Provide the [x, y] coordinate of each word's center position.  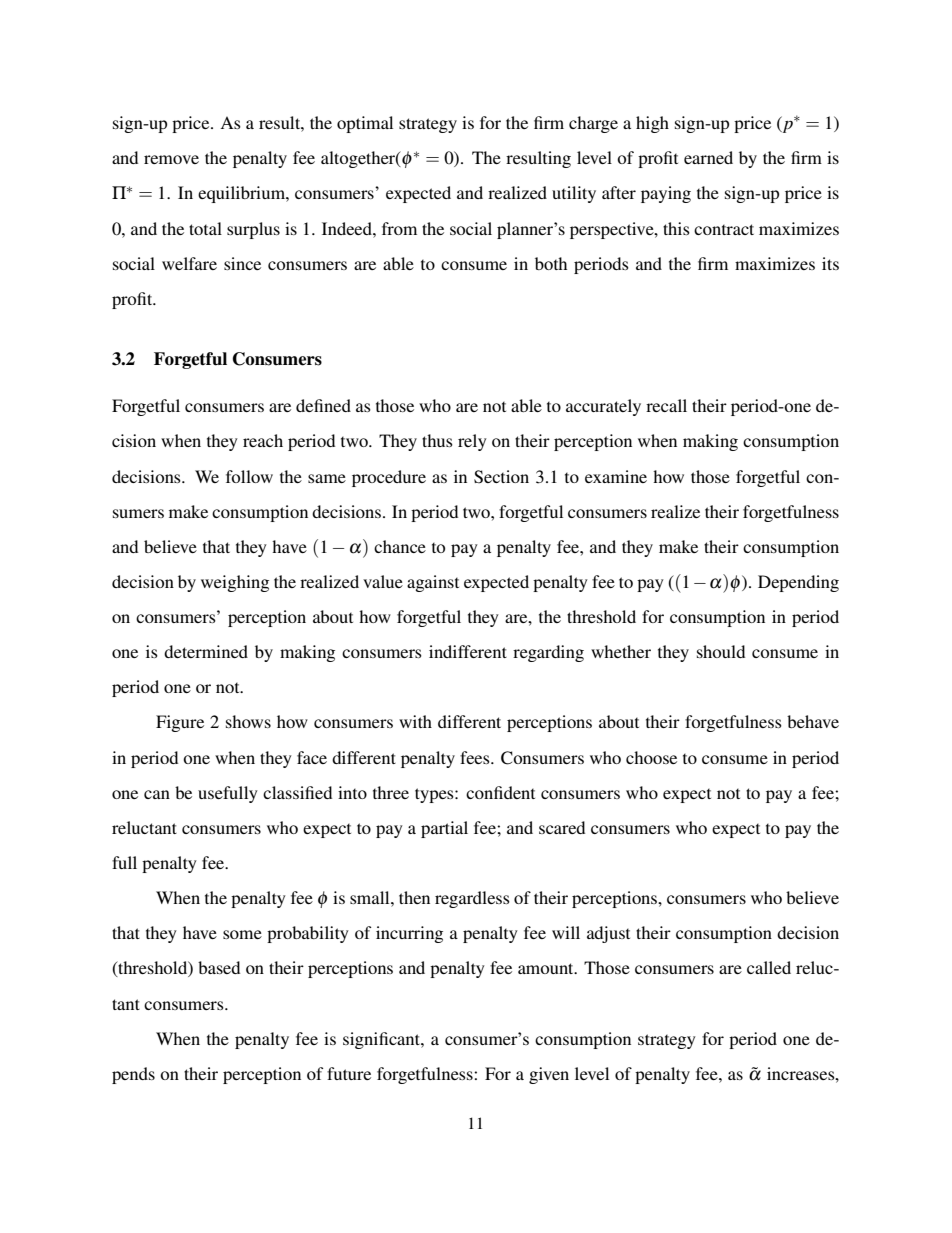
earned [708, 157]
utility [574, 194]
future [349, 1073]
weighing [235, 583]
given [549, 1075]
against [433, 583]
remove [171, 159]
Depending [798, 583]
